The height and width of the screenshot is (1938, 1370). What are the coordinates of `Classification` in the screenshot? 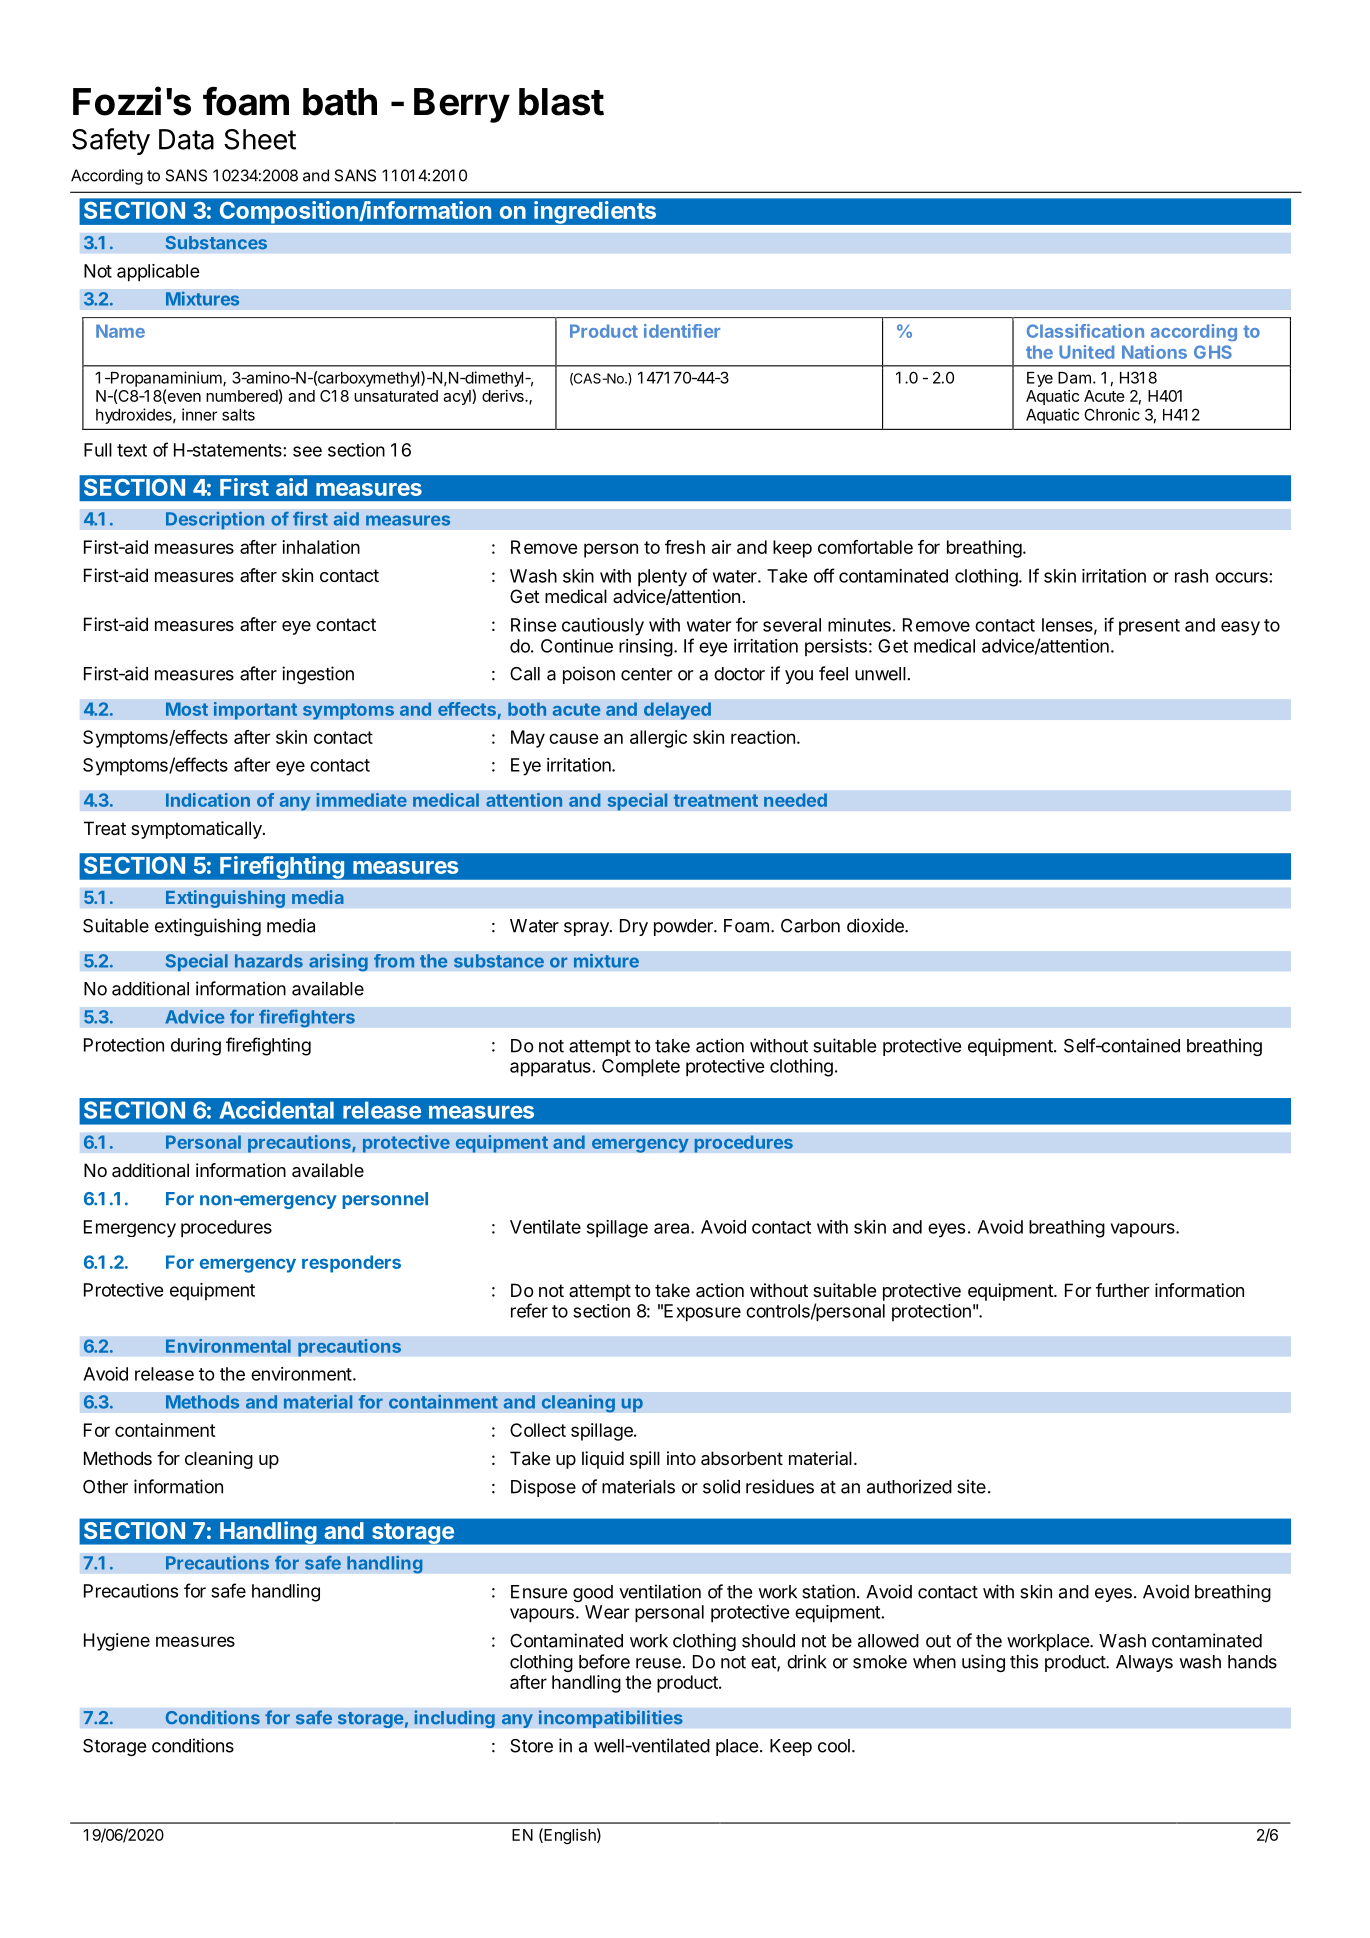 It's located at (1085, 331).
